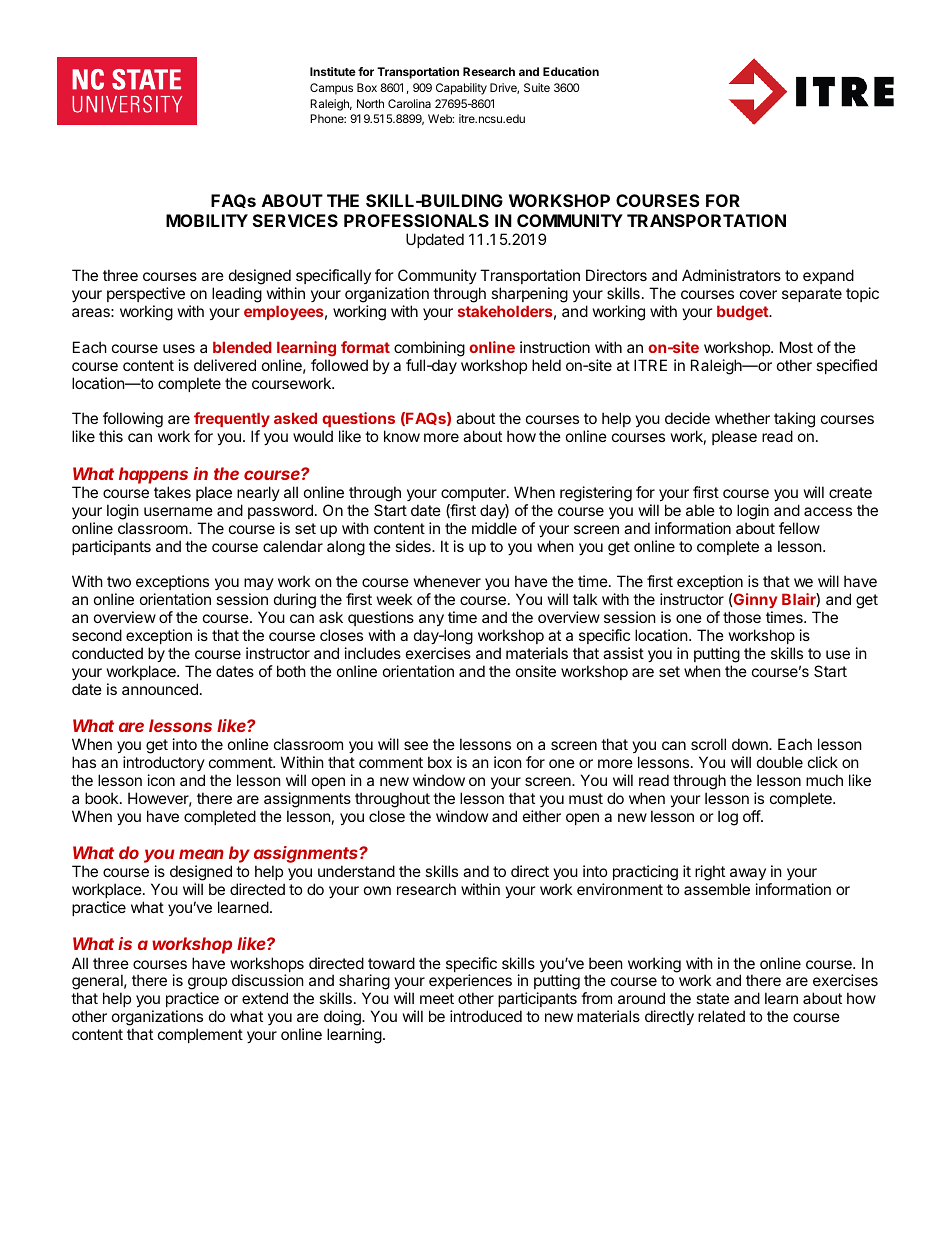  Describe the element at coordinates (153, 475) in the image. I see `happens` at that location.
